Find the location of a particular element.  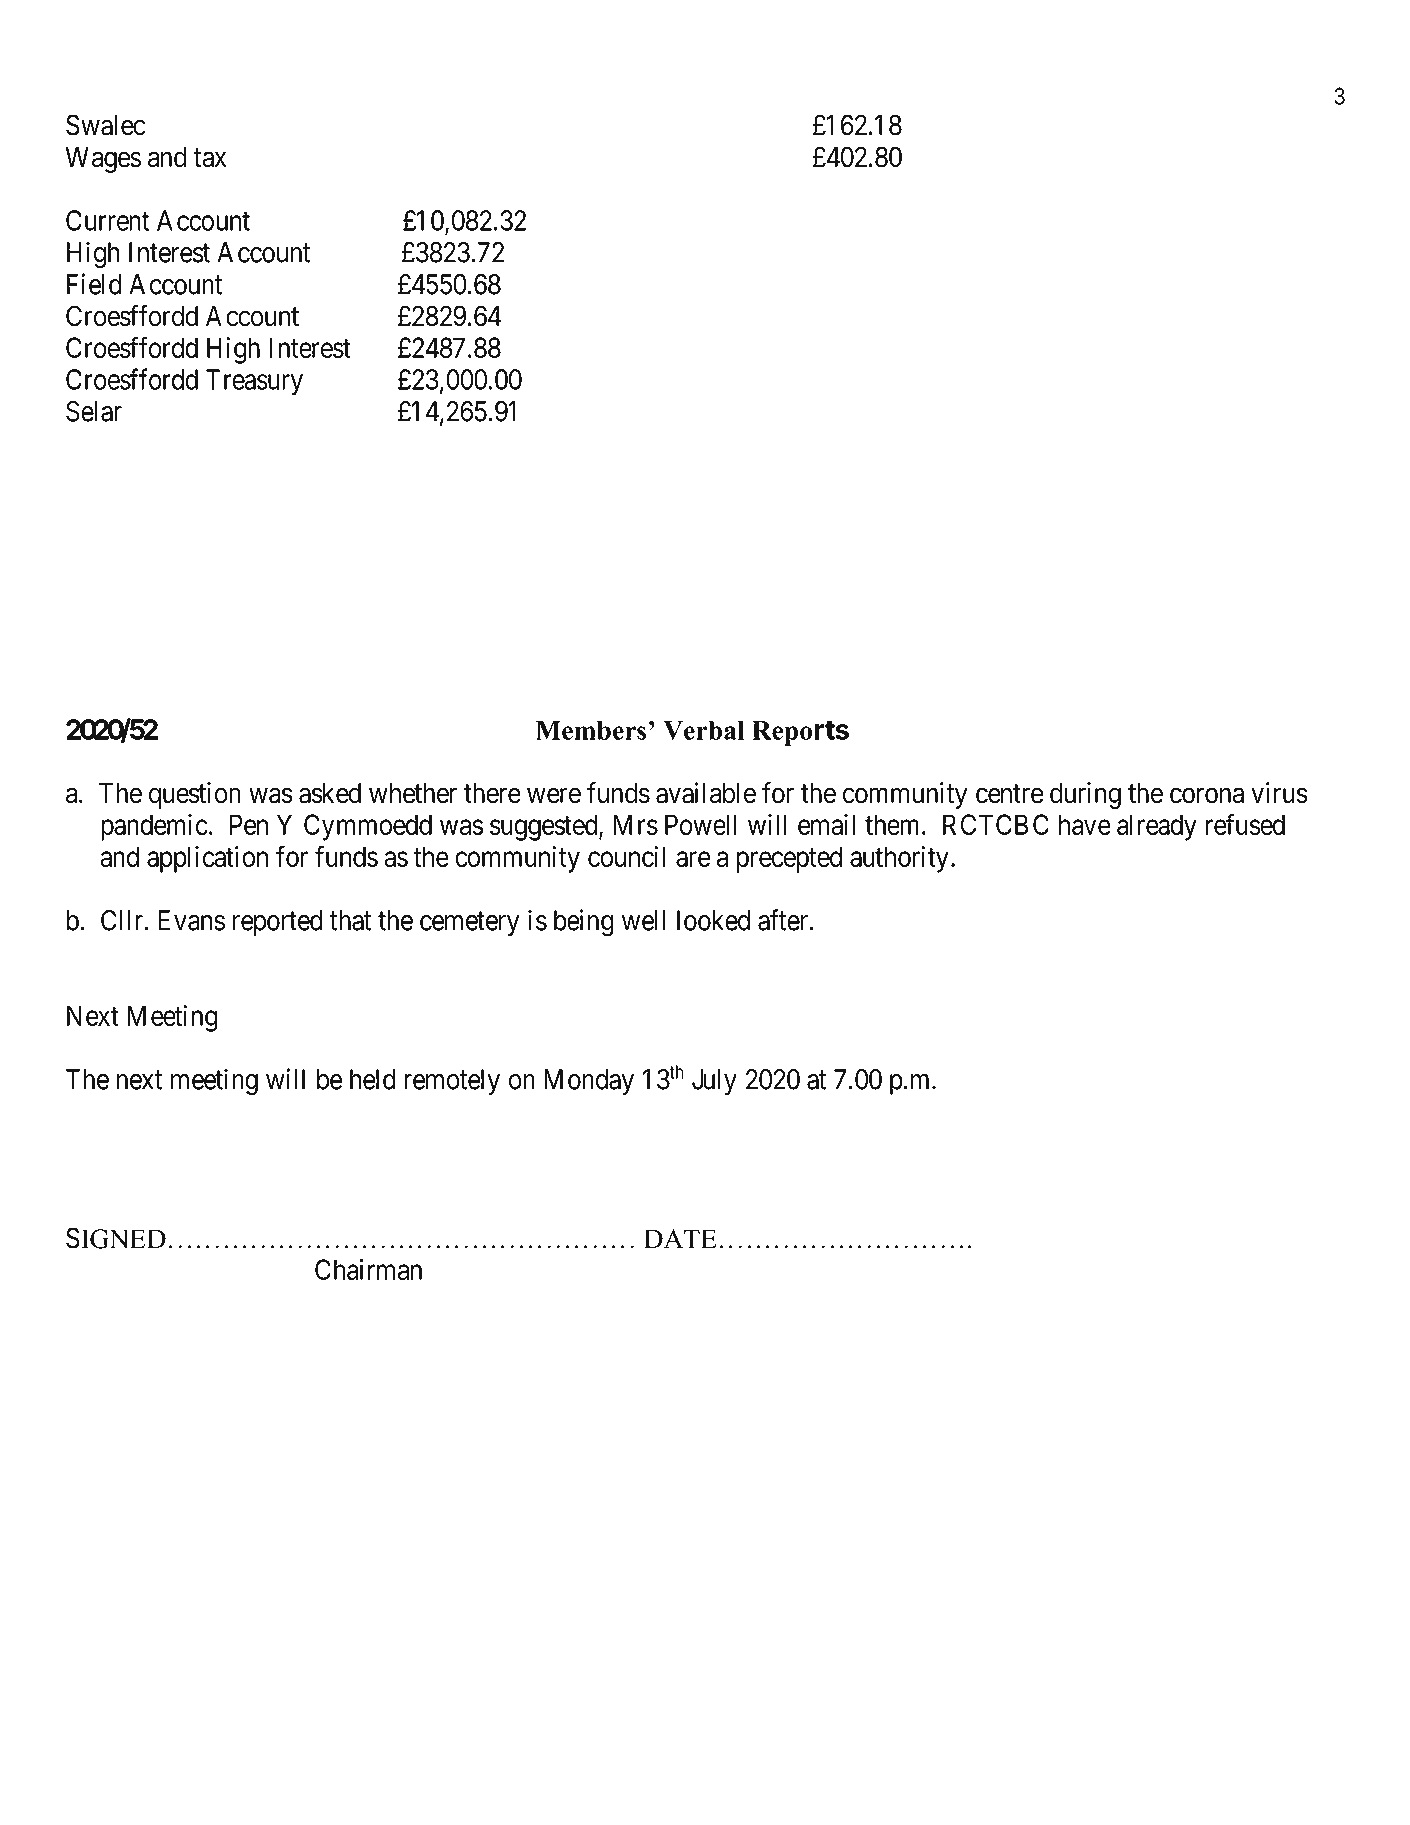

Field is located at coordinates (94, 284).
